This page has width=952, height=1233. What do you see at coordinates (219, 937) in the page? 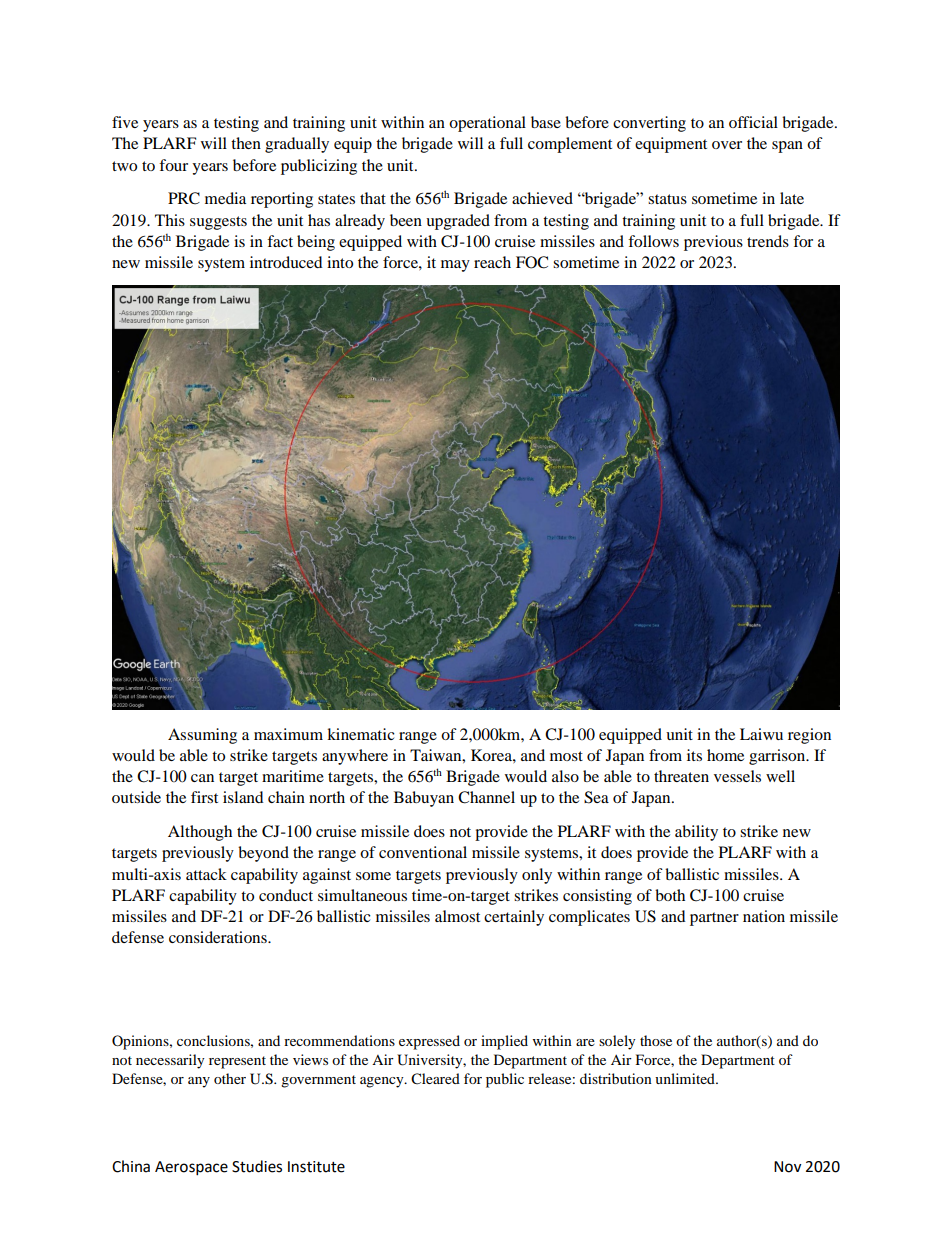
I see `considerations` at bounding box center [219, 937].
